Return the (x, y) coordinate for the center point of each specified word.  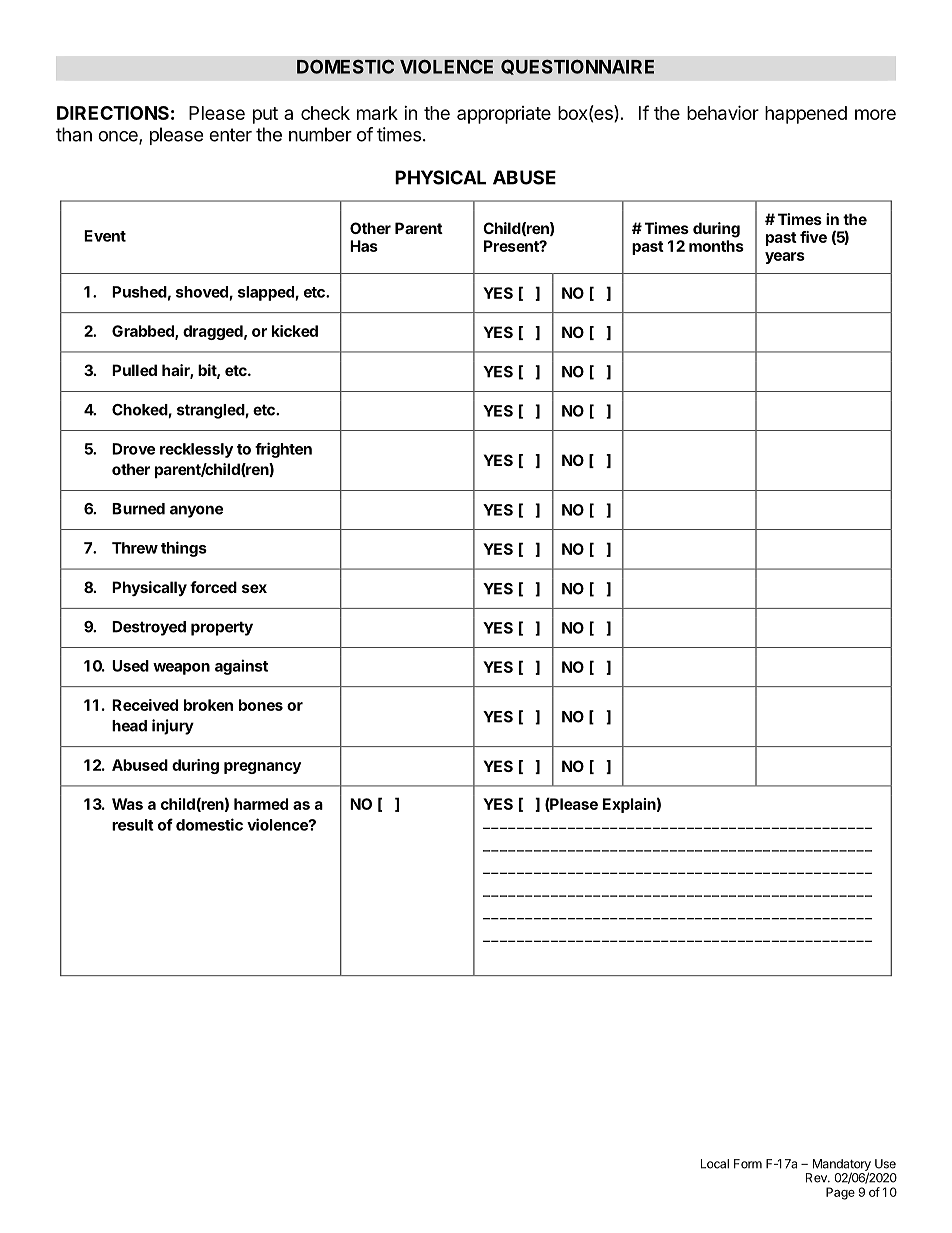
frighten (283, 450)
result (133, 825)
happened (806, 115)
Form (748, 1164)
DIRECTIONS (113, 113)
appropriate (504, 115)
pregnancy (262, 768)
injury (173, 727)
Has (364, 246)
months (716, 246)
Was (127, 804)
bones (261, 705)
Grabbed (144, 332)
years (785, 258)
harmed (261, 804)
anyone (196, 511)
